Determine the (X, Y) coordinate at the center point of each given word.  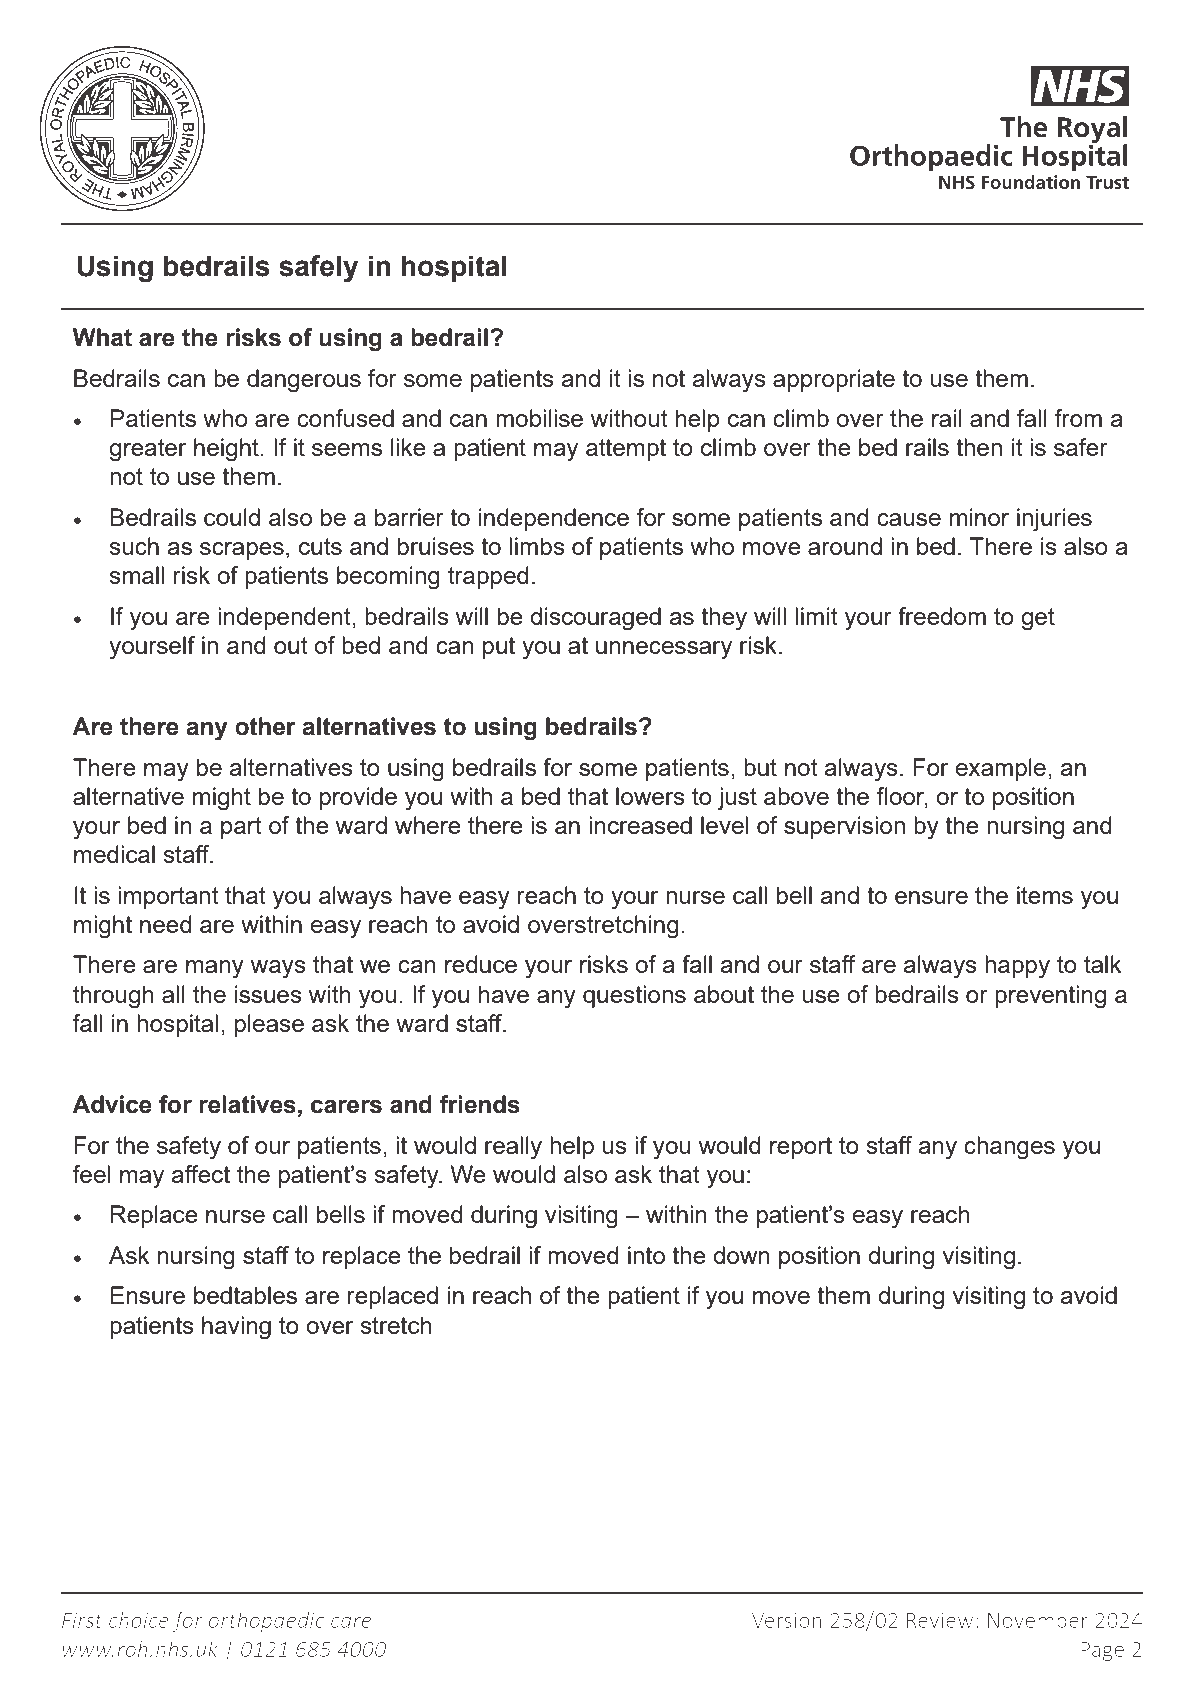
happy (1017, 967)
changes (1009, 1148)
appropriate (834, 380)
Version (786, 1620)
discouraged (595, 619)
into (646, 1255)
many (215, 969)
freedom (942, 616)
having (236, 1328)
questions (634, 996)
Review (940, 1620)
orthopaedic (267, 1621)
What (102, 337)
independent (285, 618)
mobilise (539, 418)
